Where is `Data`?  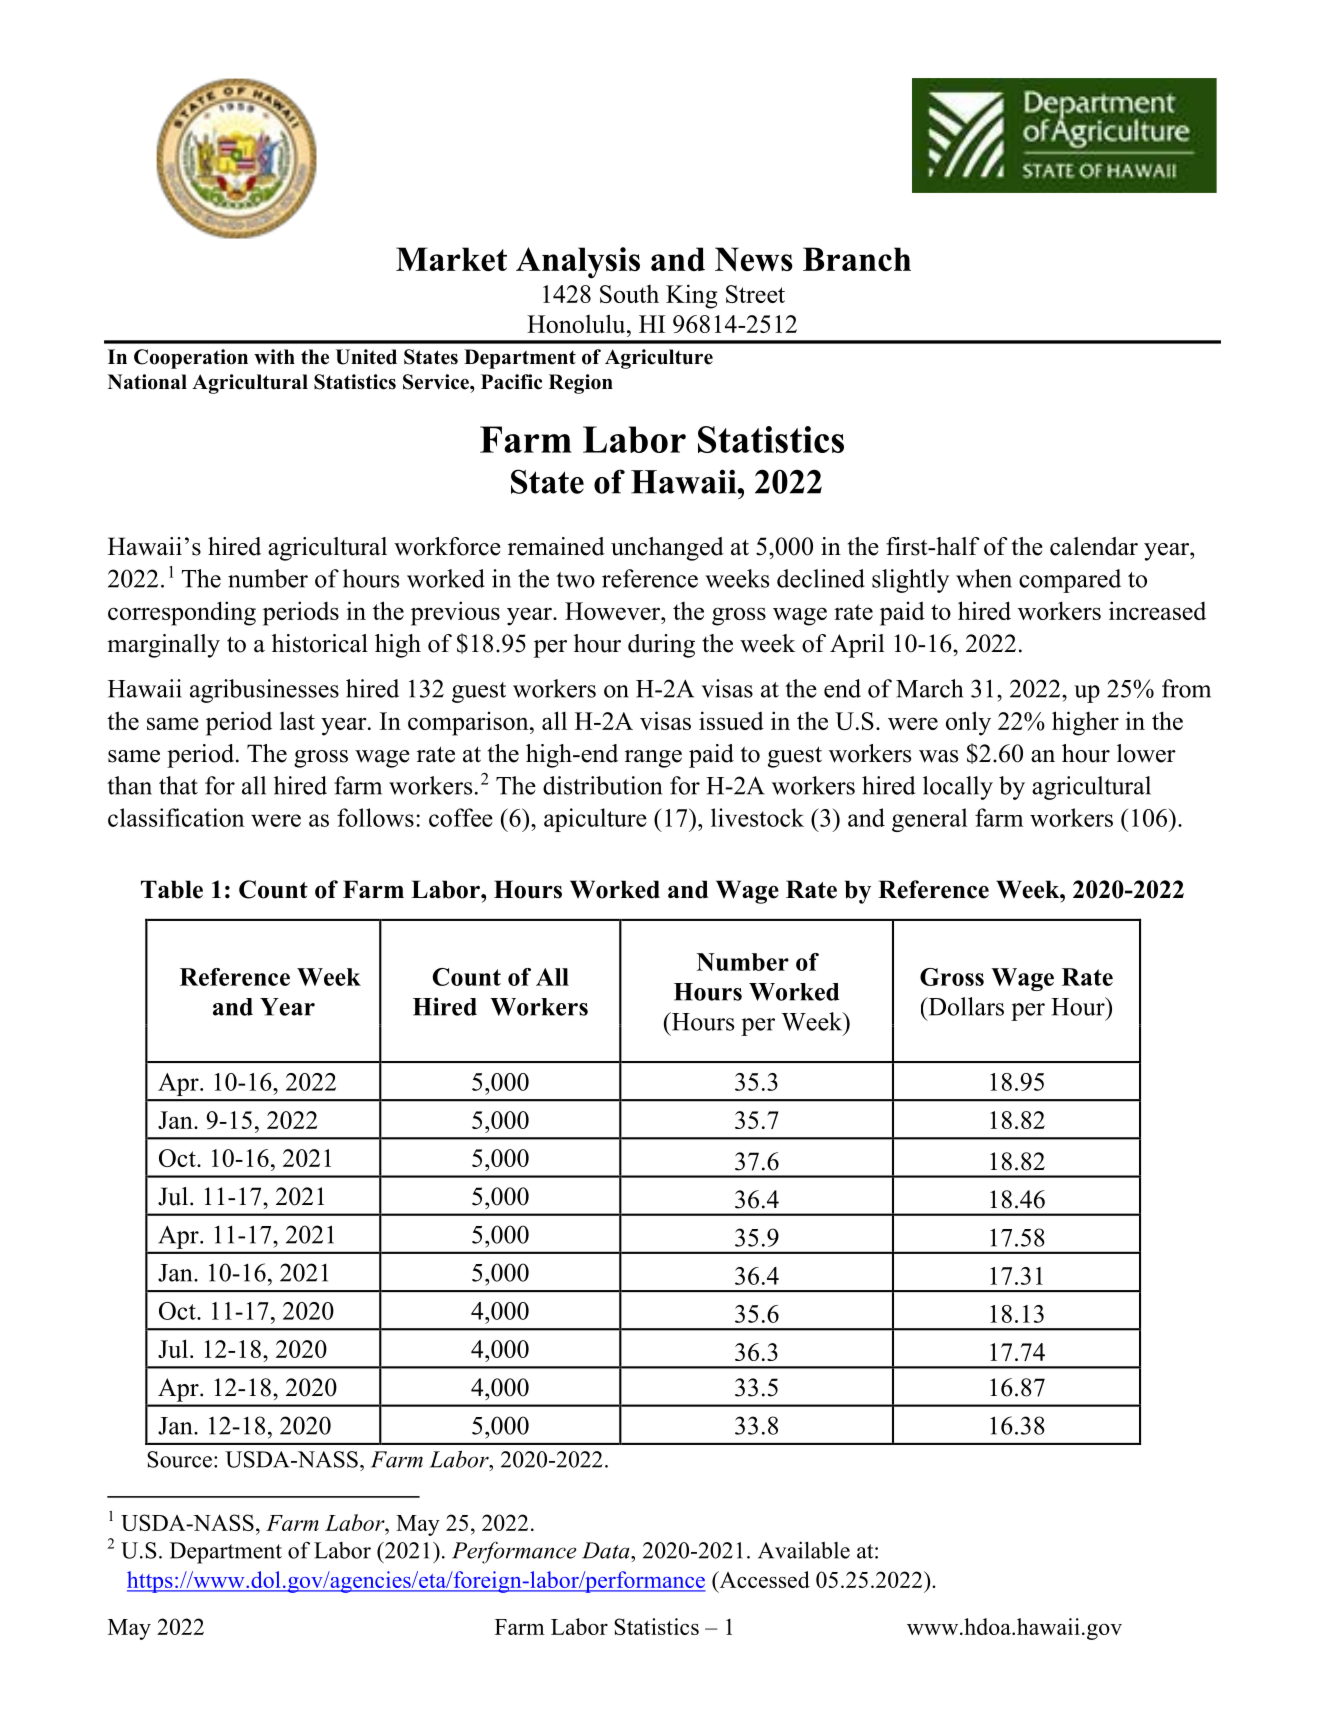 Data is located at coordinates (607, 1550).
